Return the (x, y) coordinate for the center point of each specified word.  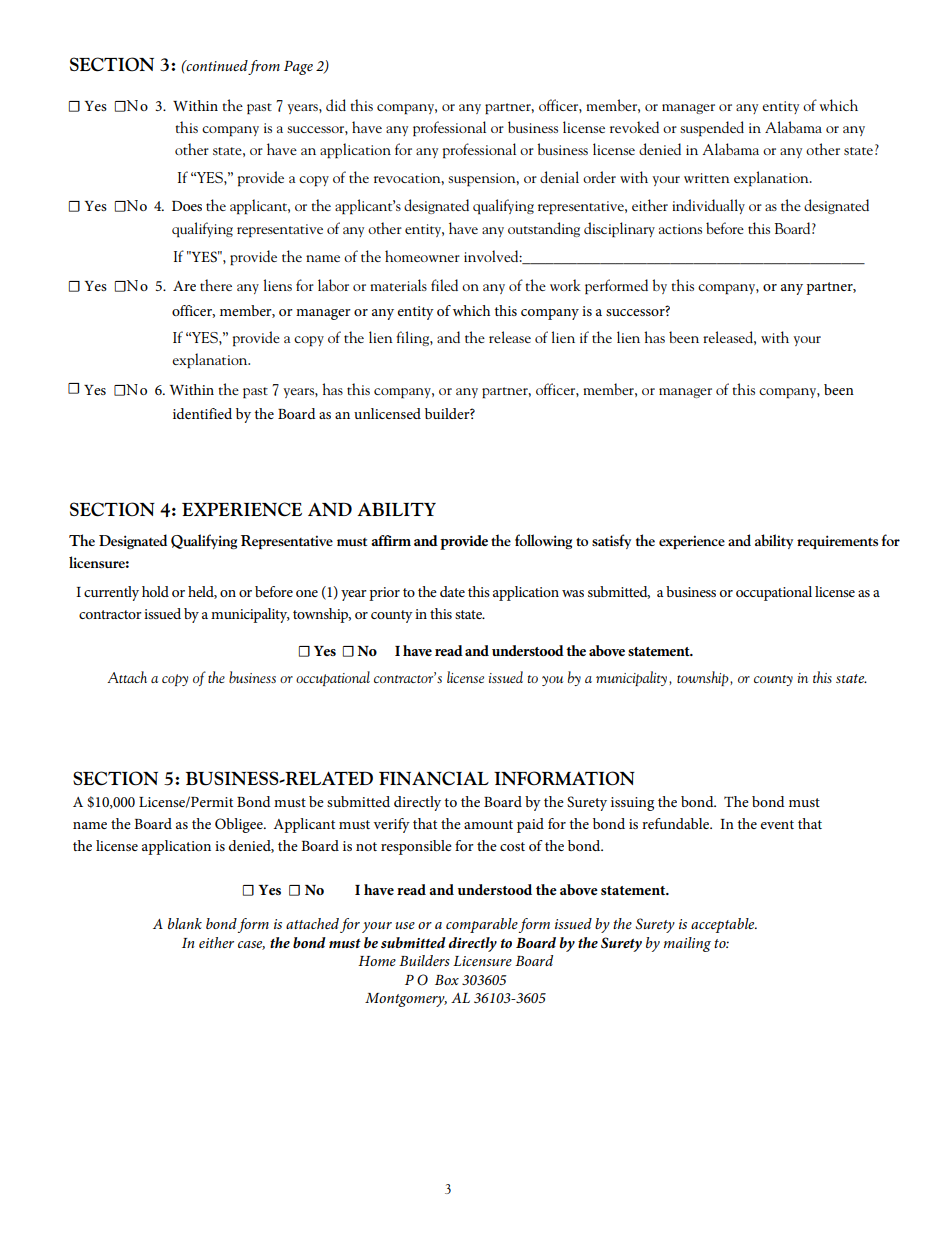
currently (111, 593)
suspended (712, 129)
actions (680, 229)
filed (444, 285)
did (336, 105)
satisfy (611, 541)
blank (185, 923)
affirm (391, 540)
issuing (632, 804)
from (264, 67)
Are (184, 286)
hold (155, 591)
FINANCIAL (434, 778)
